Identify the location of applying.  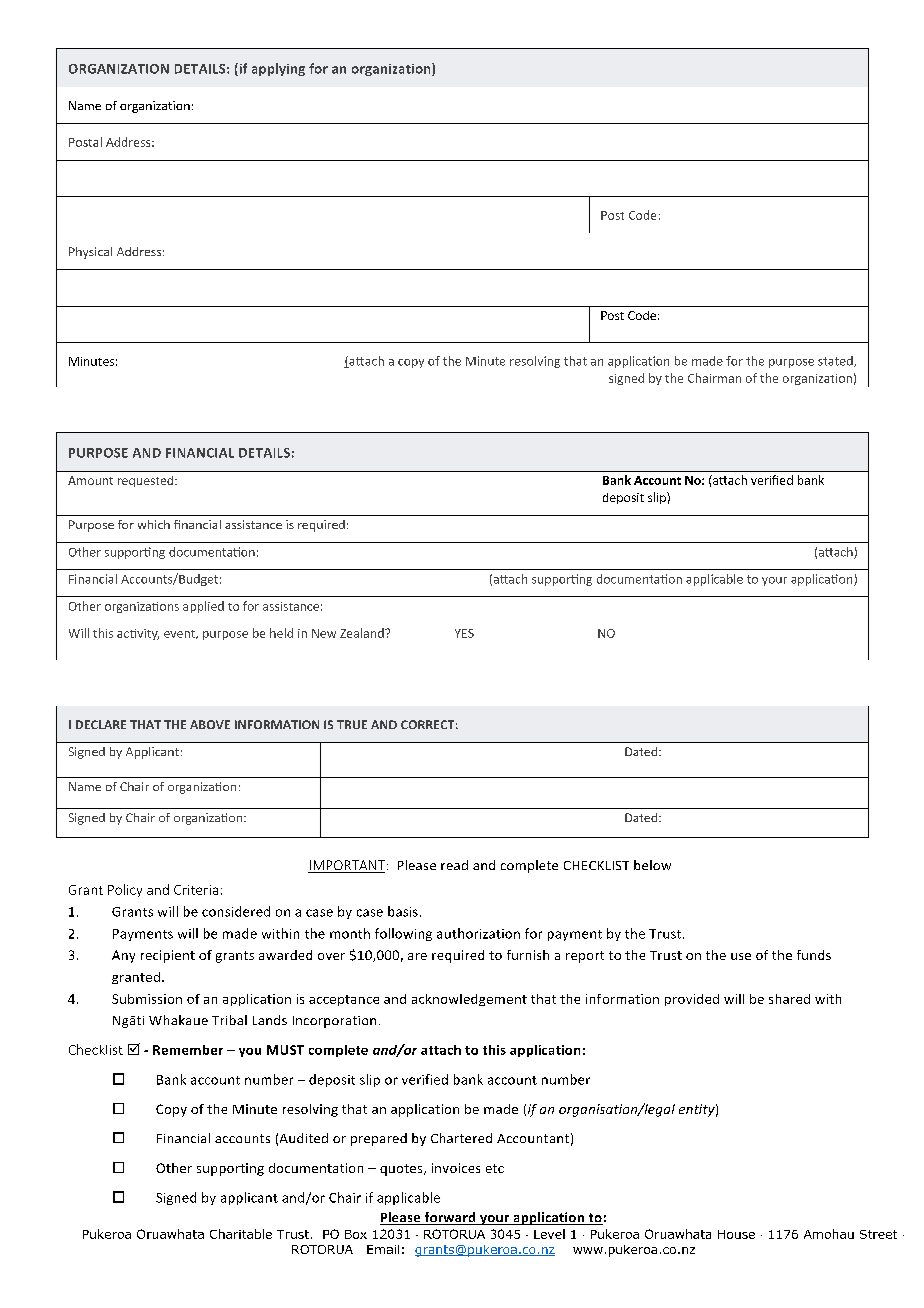
(278, 69).
